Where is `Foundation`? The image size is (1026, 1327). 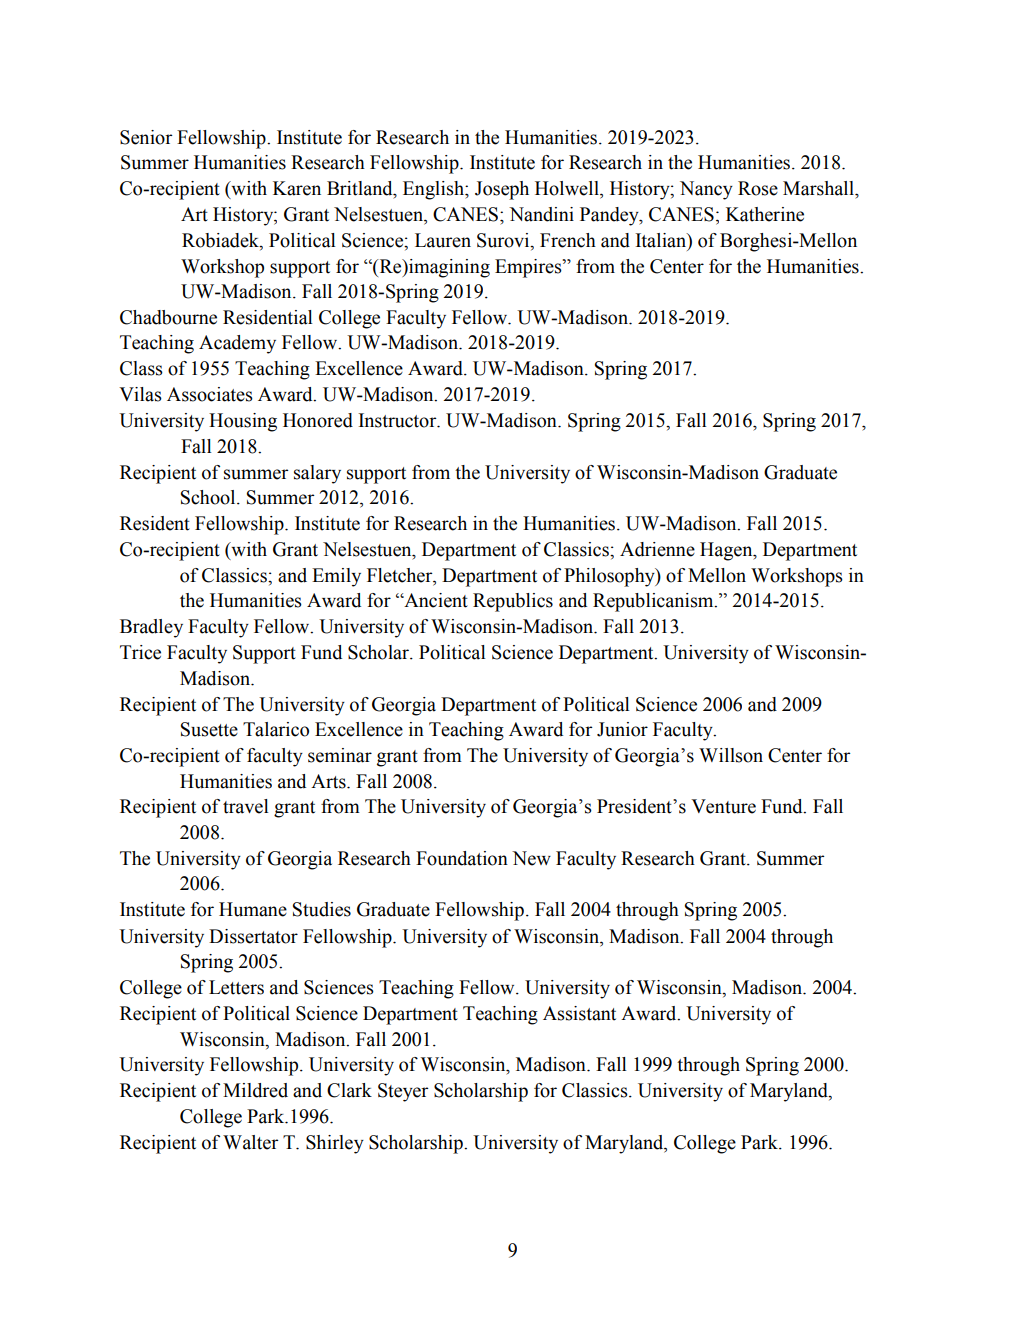 Foundation is located at coordinates (462, 858).
